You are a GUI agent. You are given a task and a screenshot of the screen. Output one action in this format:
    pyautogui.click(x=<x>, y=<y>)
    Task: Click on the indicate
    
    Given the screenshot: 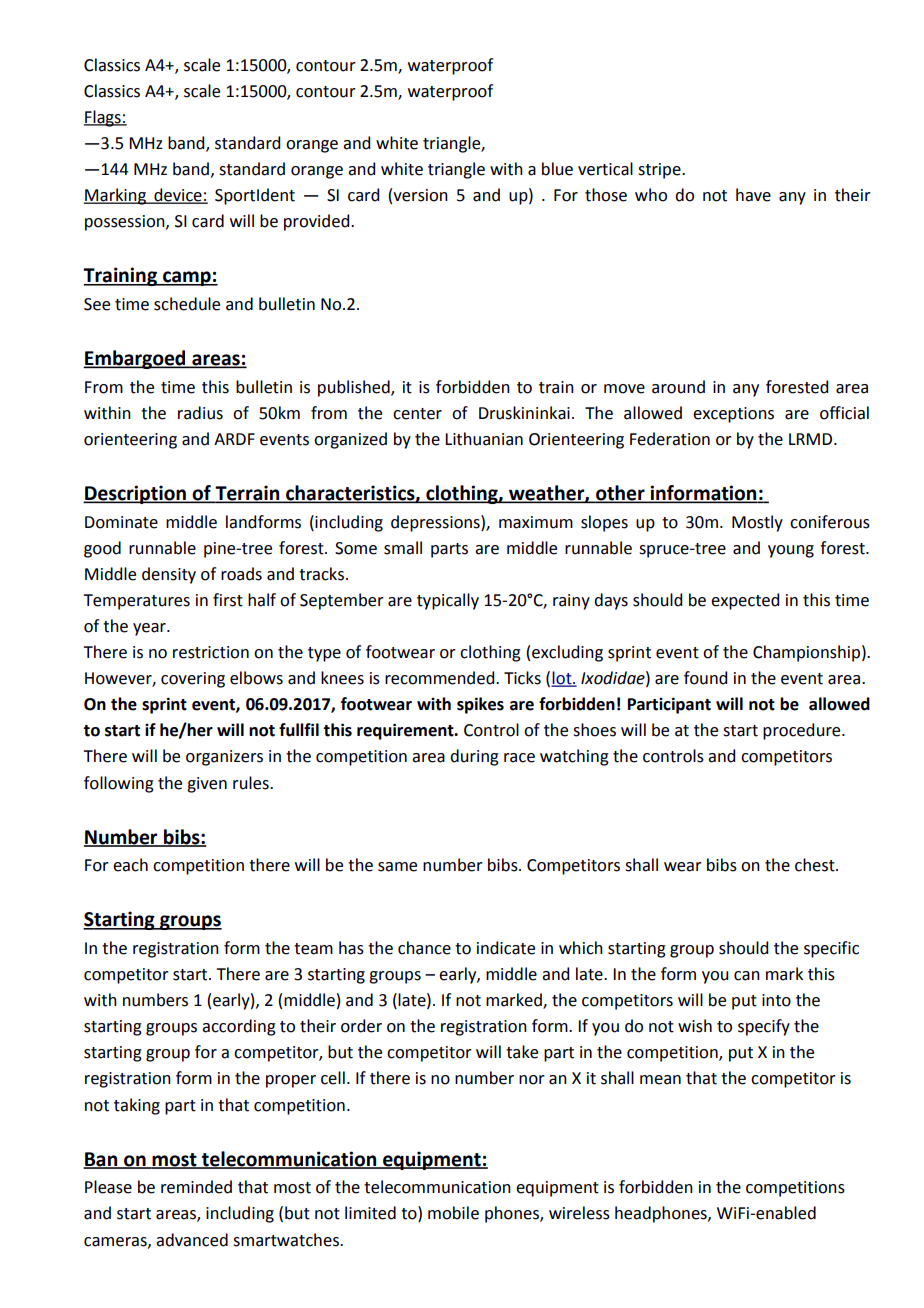 What is the action you would take?
    pyautogui.click(x=506, y=948)
